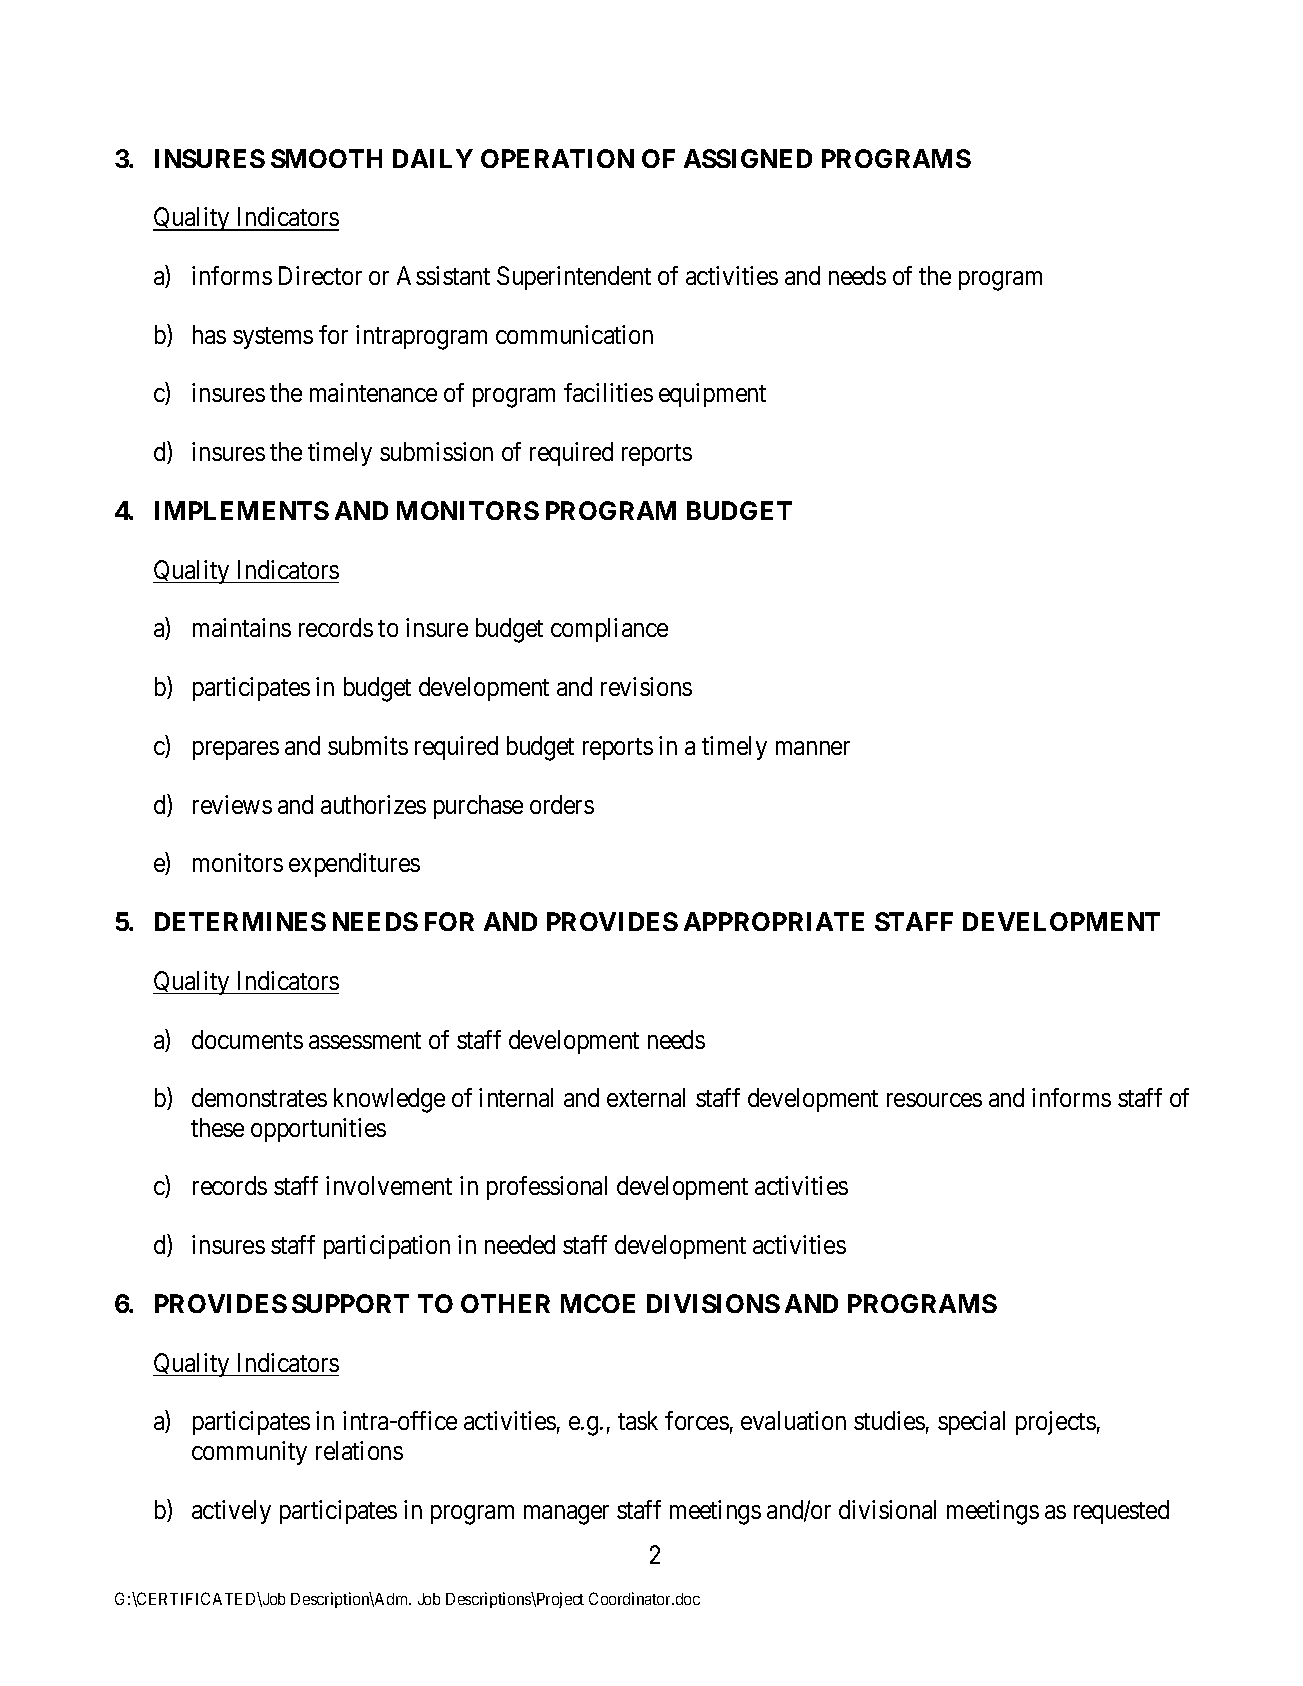 Image resolution: width=1303 pixels, height=1686 pixels. What do you see at coordinates (971, 1423) in the screenshot?
I see `special` at bounding box center [971, 1423].
